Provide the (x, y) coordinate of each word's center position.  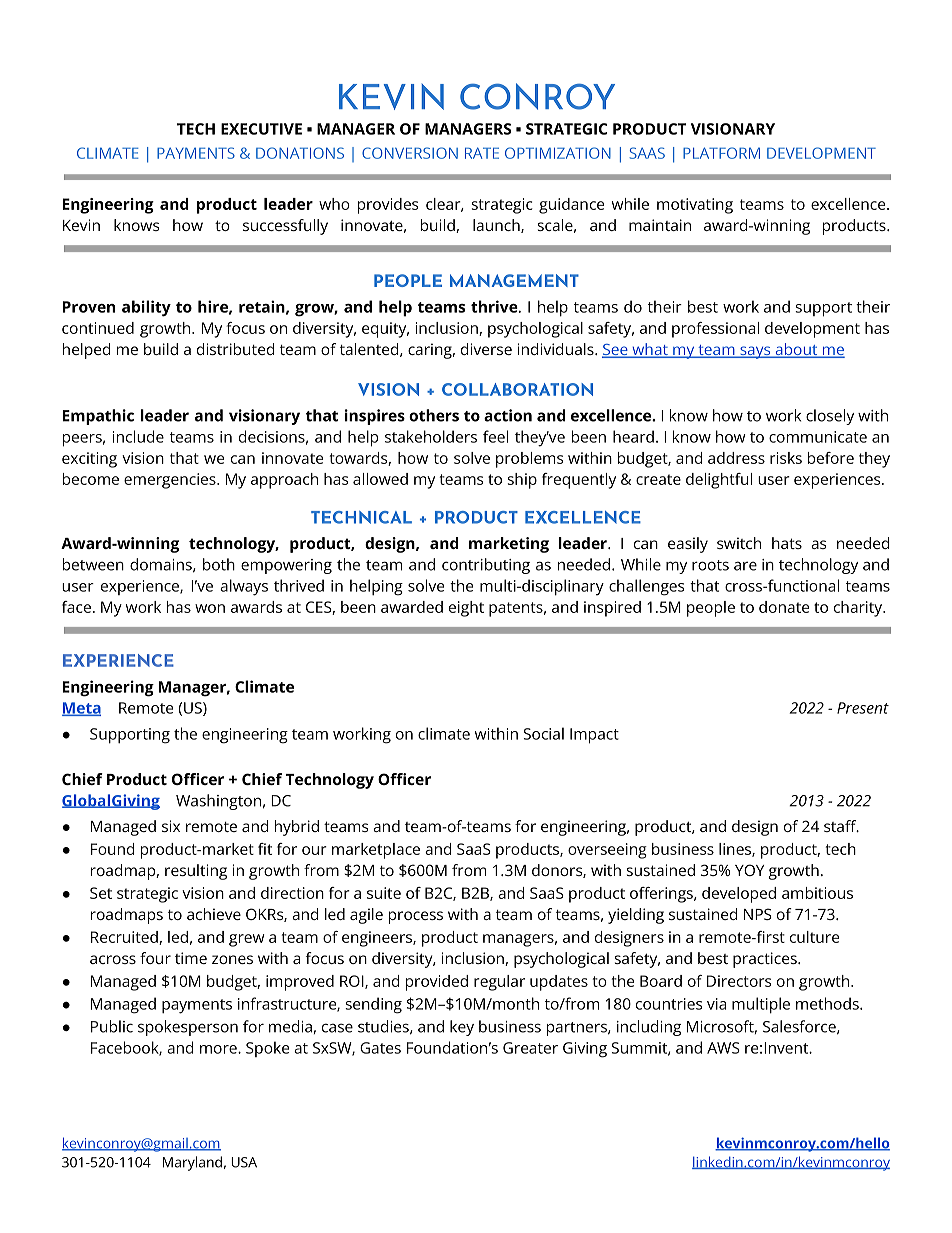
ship (522, 481)
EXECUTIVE (261, 129)
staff (841, 826)
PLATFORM (721, 153)
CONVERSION (410, 153)
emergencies (171, 481)
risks (786, 458)
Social (543, 733)
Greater (530, 1048)
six (171, 826)
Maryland (192, 1163)
